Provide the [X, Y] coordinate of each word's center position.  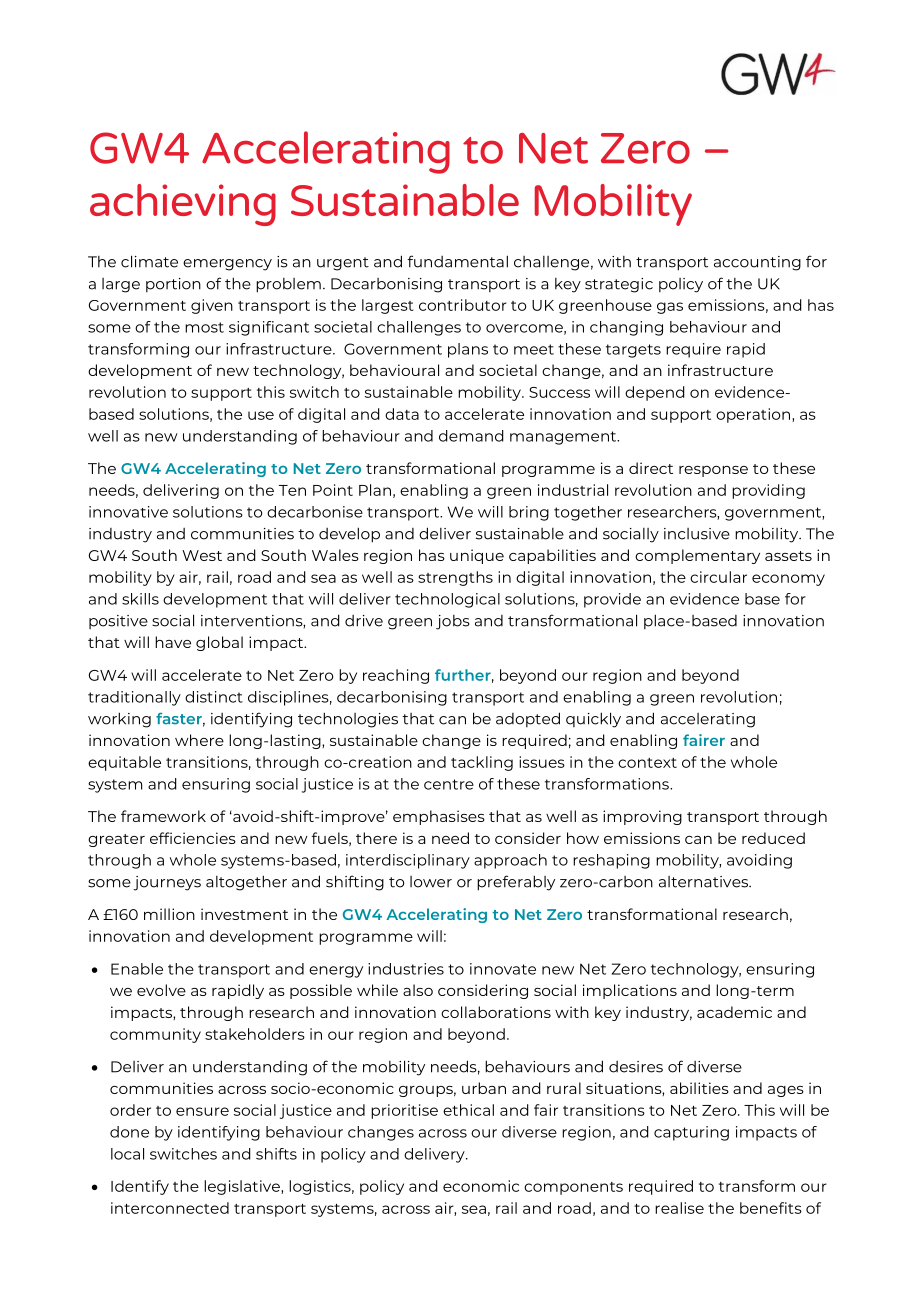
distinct [214, 697]
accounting [757, 263]
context [647, 763]
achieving [183, 205]
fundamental [457, 261]
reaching [396, 676]
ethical [468, 1110]
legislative [243, 1187]
